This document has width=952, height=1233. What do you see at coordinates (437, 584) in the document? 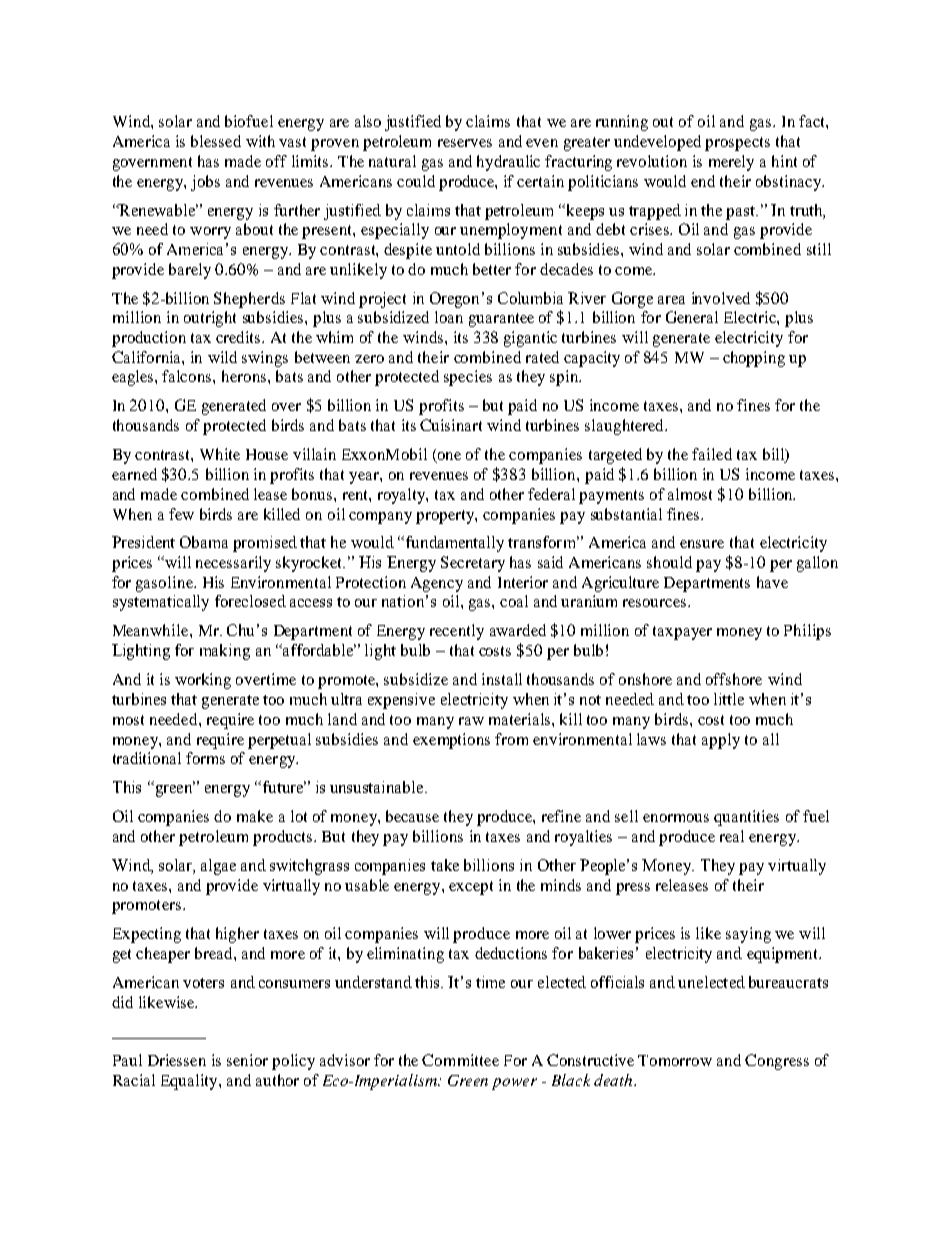
I see `Agency` at bounding box center [437, 584].
